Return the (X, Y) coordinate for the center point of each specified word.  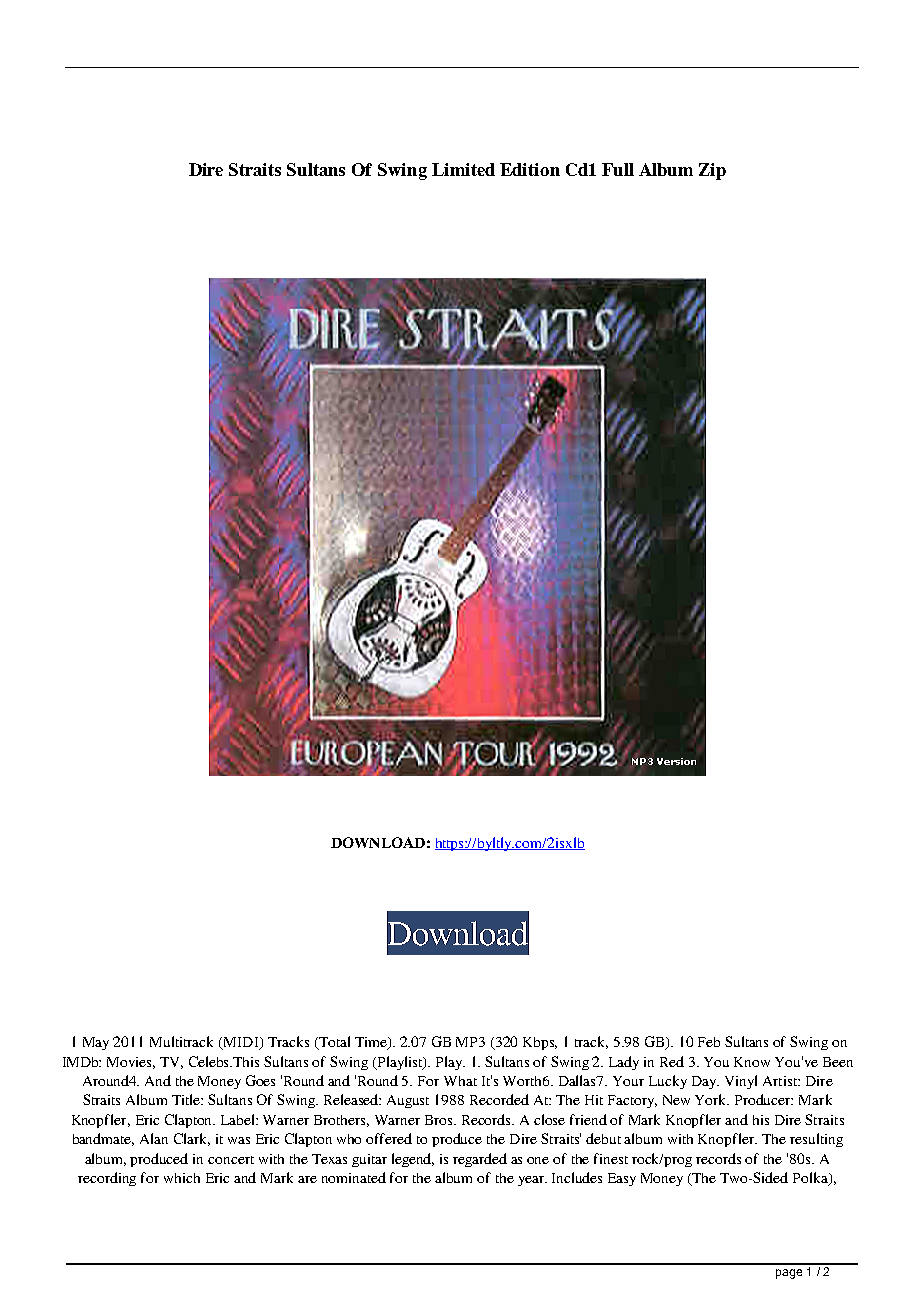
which (182, 1178)
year (532, 1181)
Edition (530, 169)
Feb (709, 1042)
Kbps (540, 1043)
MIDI (241, 1043)
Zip (712, 171)
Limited (463, 169)
